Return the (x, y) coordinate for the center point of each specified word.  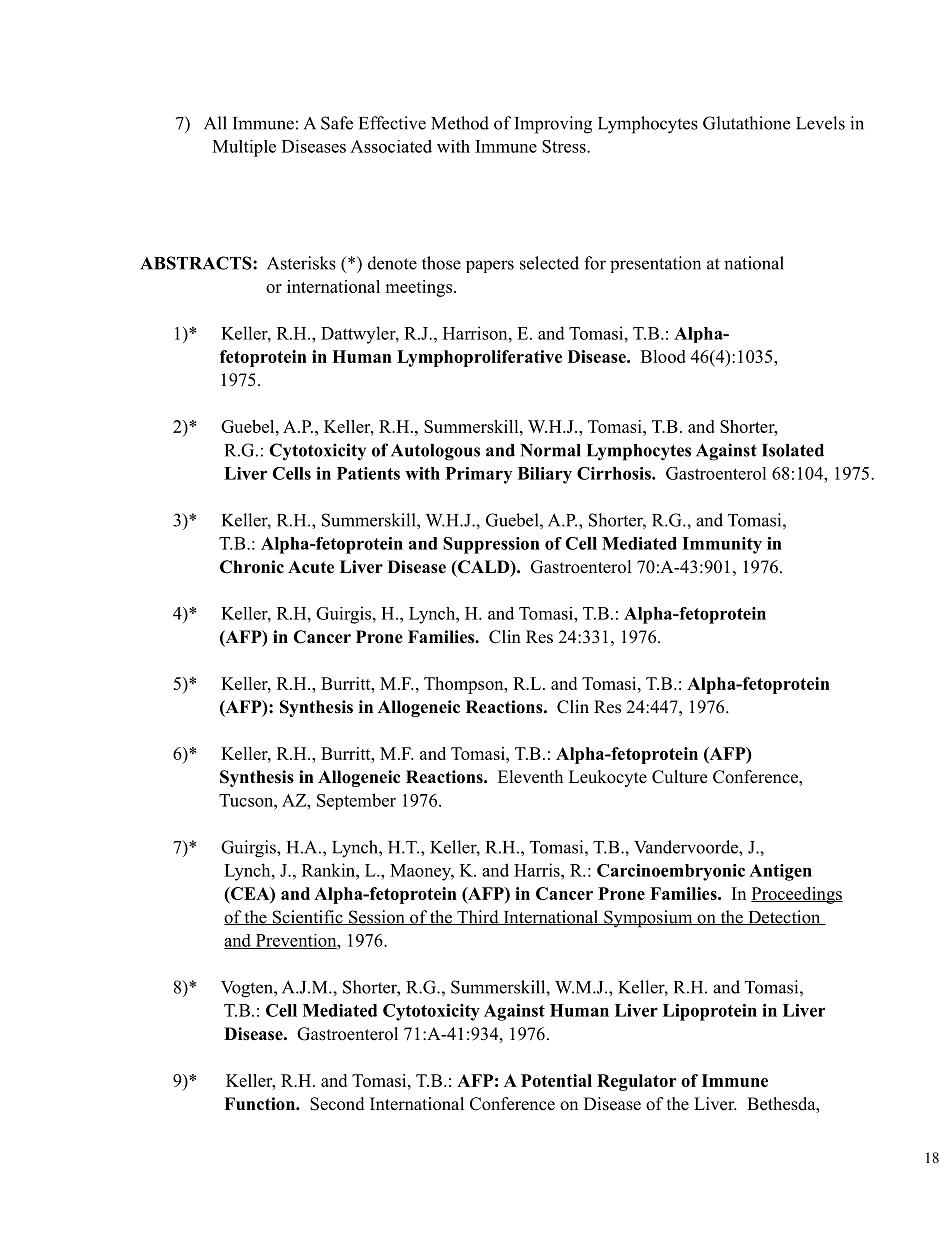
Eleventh (530, 777)
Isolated (793, 450)
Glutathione (746, 123)
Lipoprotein (710, 1012)
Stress (565, 146)
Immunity (722, 545)
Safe (337, 123)
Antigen (780, 872)
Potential (556, 1080)
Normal (550, 450)
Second (337, 1104)
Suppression (491, 545)
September (356, 801)
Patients (368, 473)
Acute (311, 567)
